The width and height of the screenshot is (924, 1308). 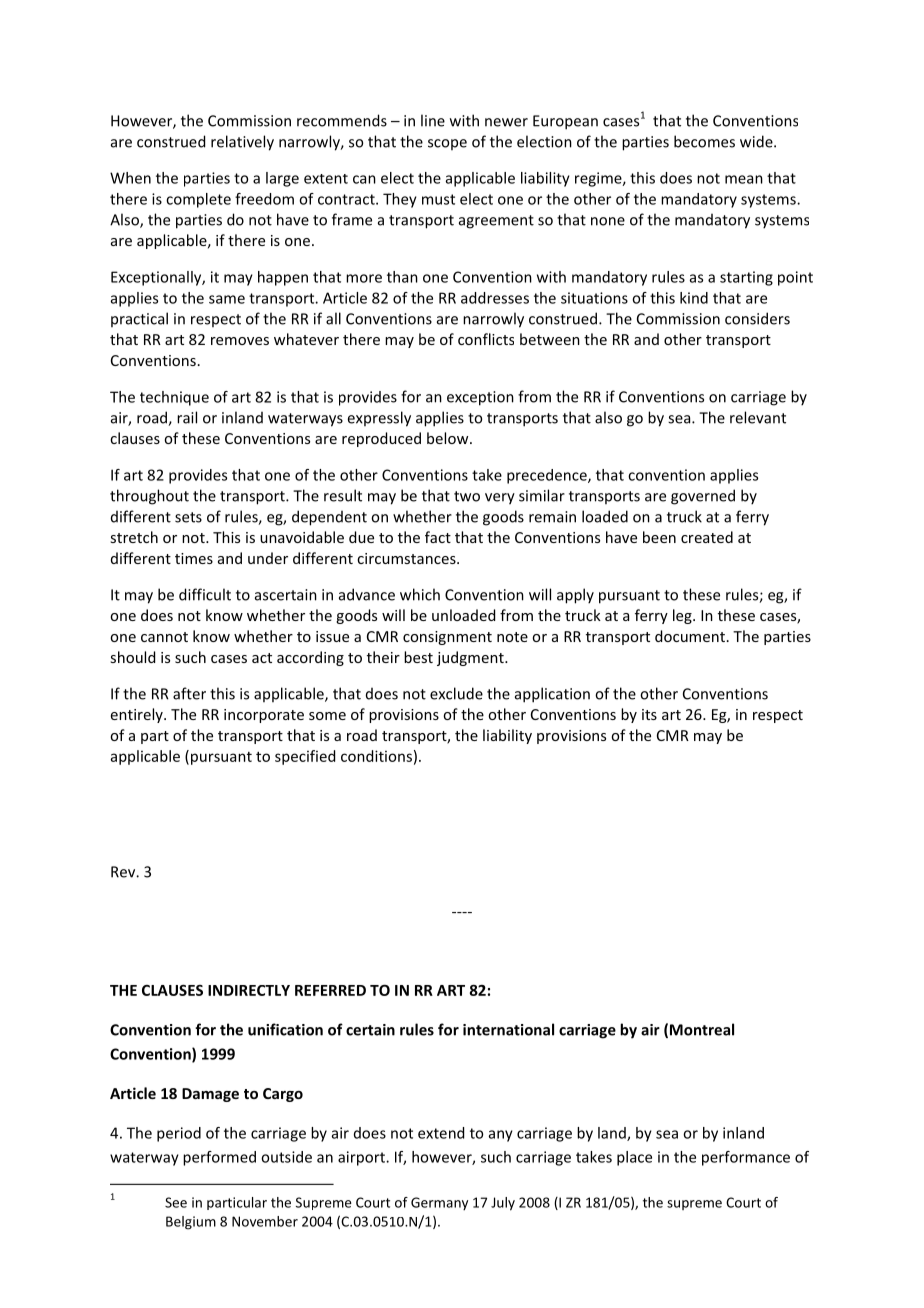 I want to click on rail, so click(x=187, y=417).
